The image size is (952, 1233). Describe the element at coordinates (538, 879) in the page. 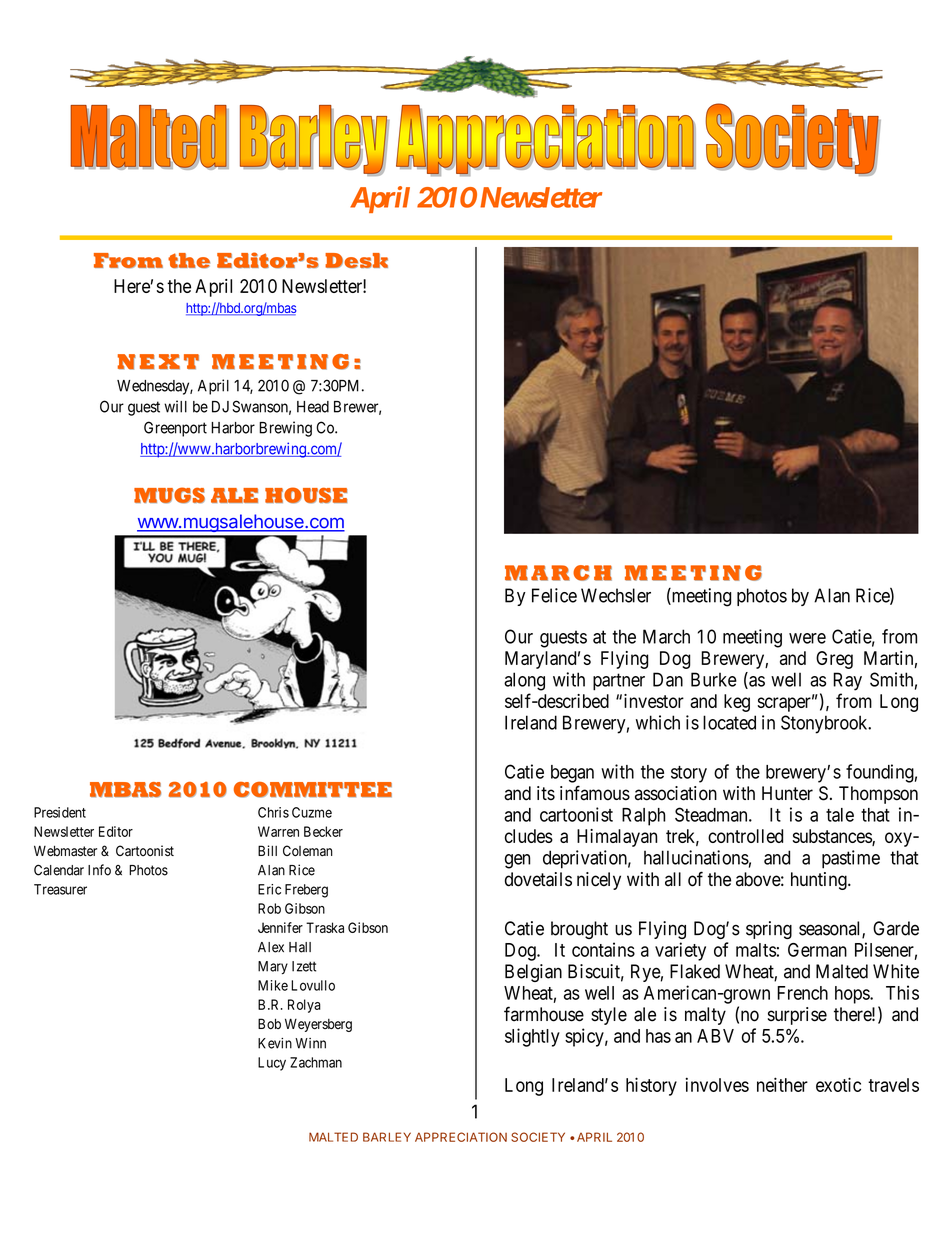

I see `dovetails` at that location.
